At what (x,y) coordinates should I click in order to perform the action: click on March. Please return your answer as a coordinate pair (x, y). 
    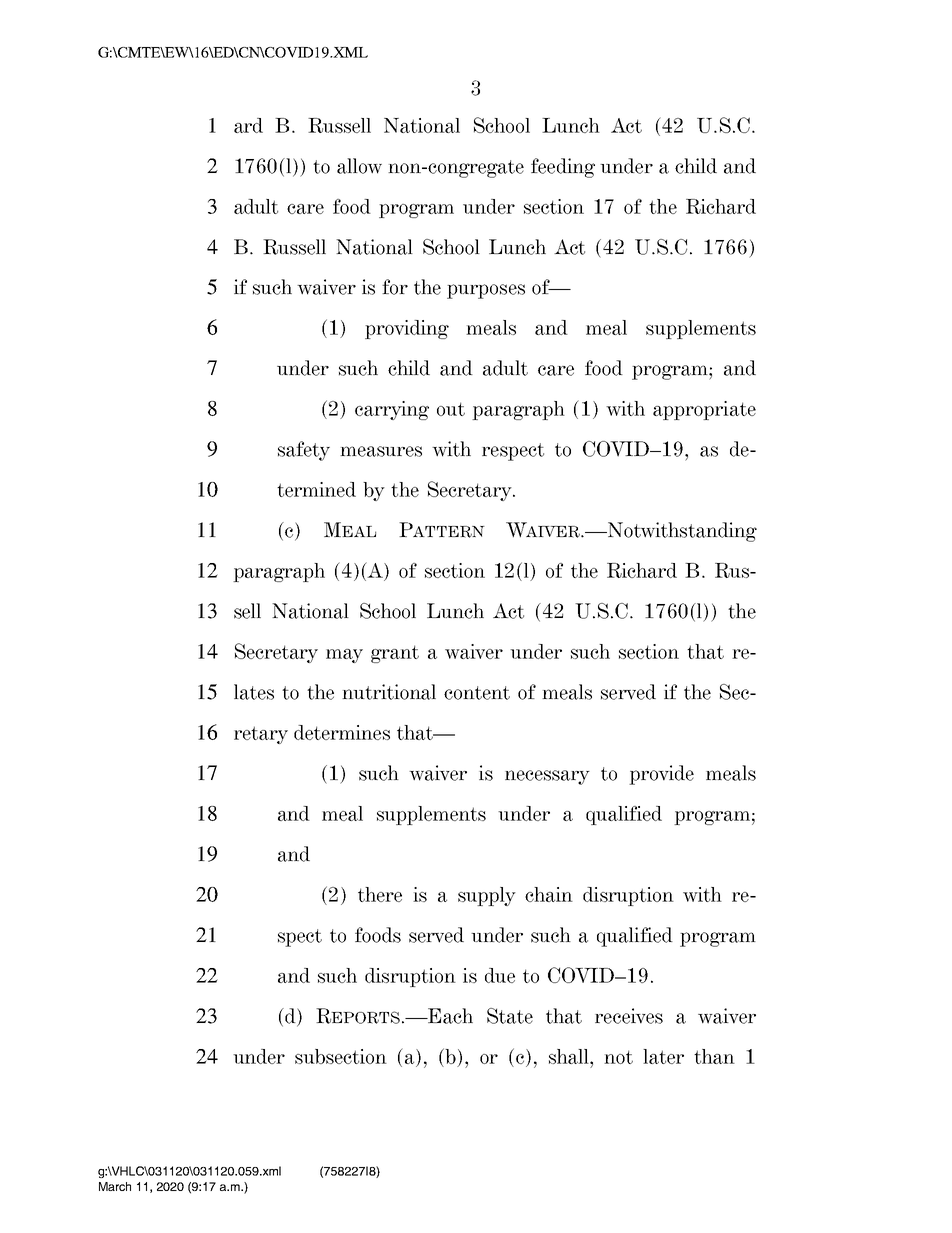
    Looking at the image, I should click on (115, 1186).
